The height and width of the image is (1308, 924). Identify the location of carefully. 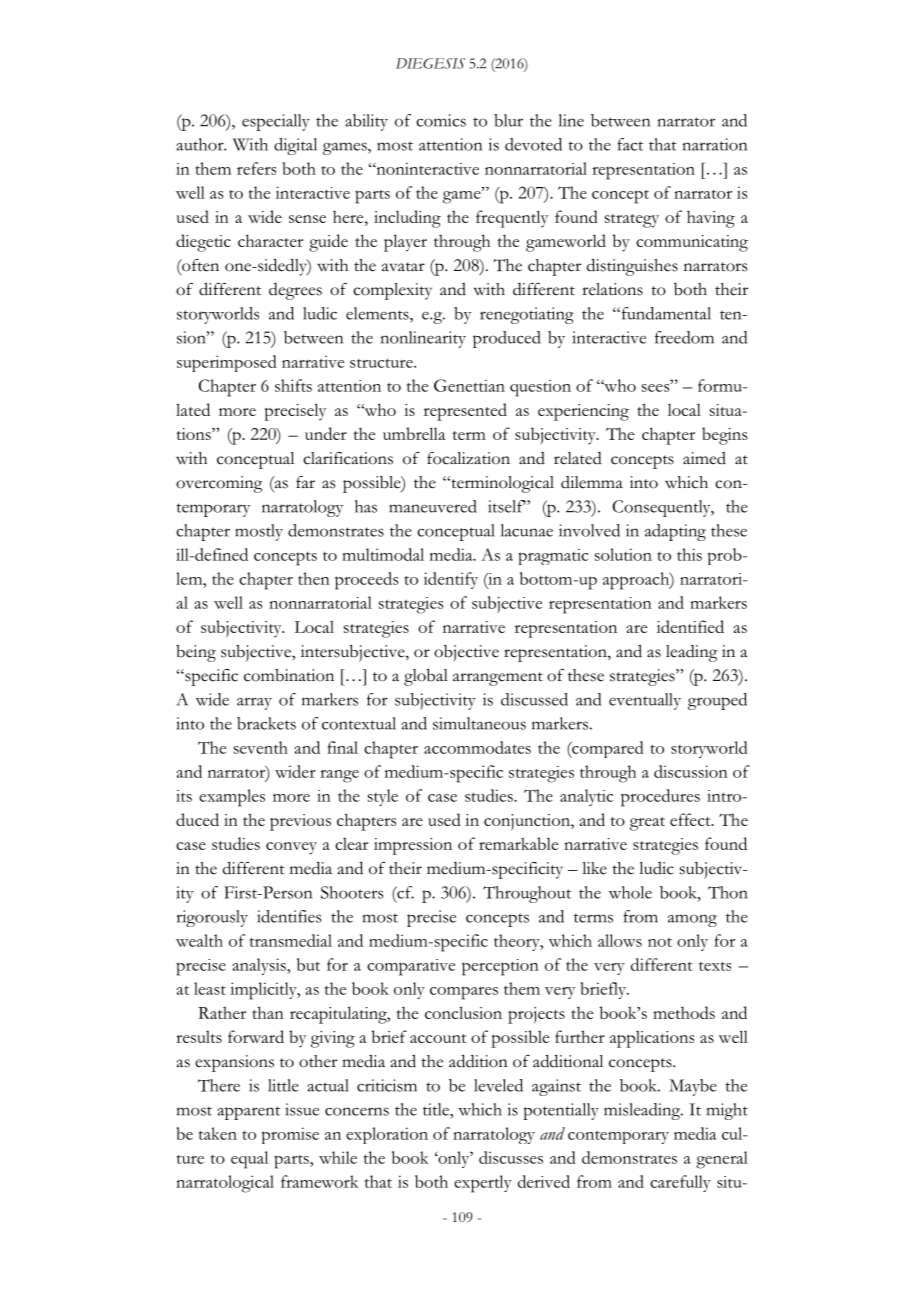
(680, 1183).
